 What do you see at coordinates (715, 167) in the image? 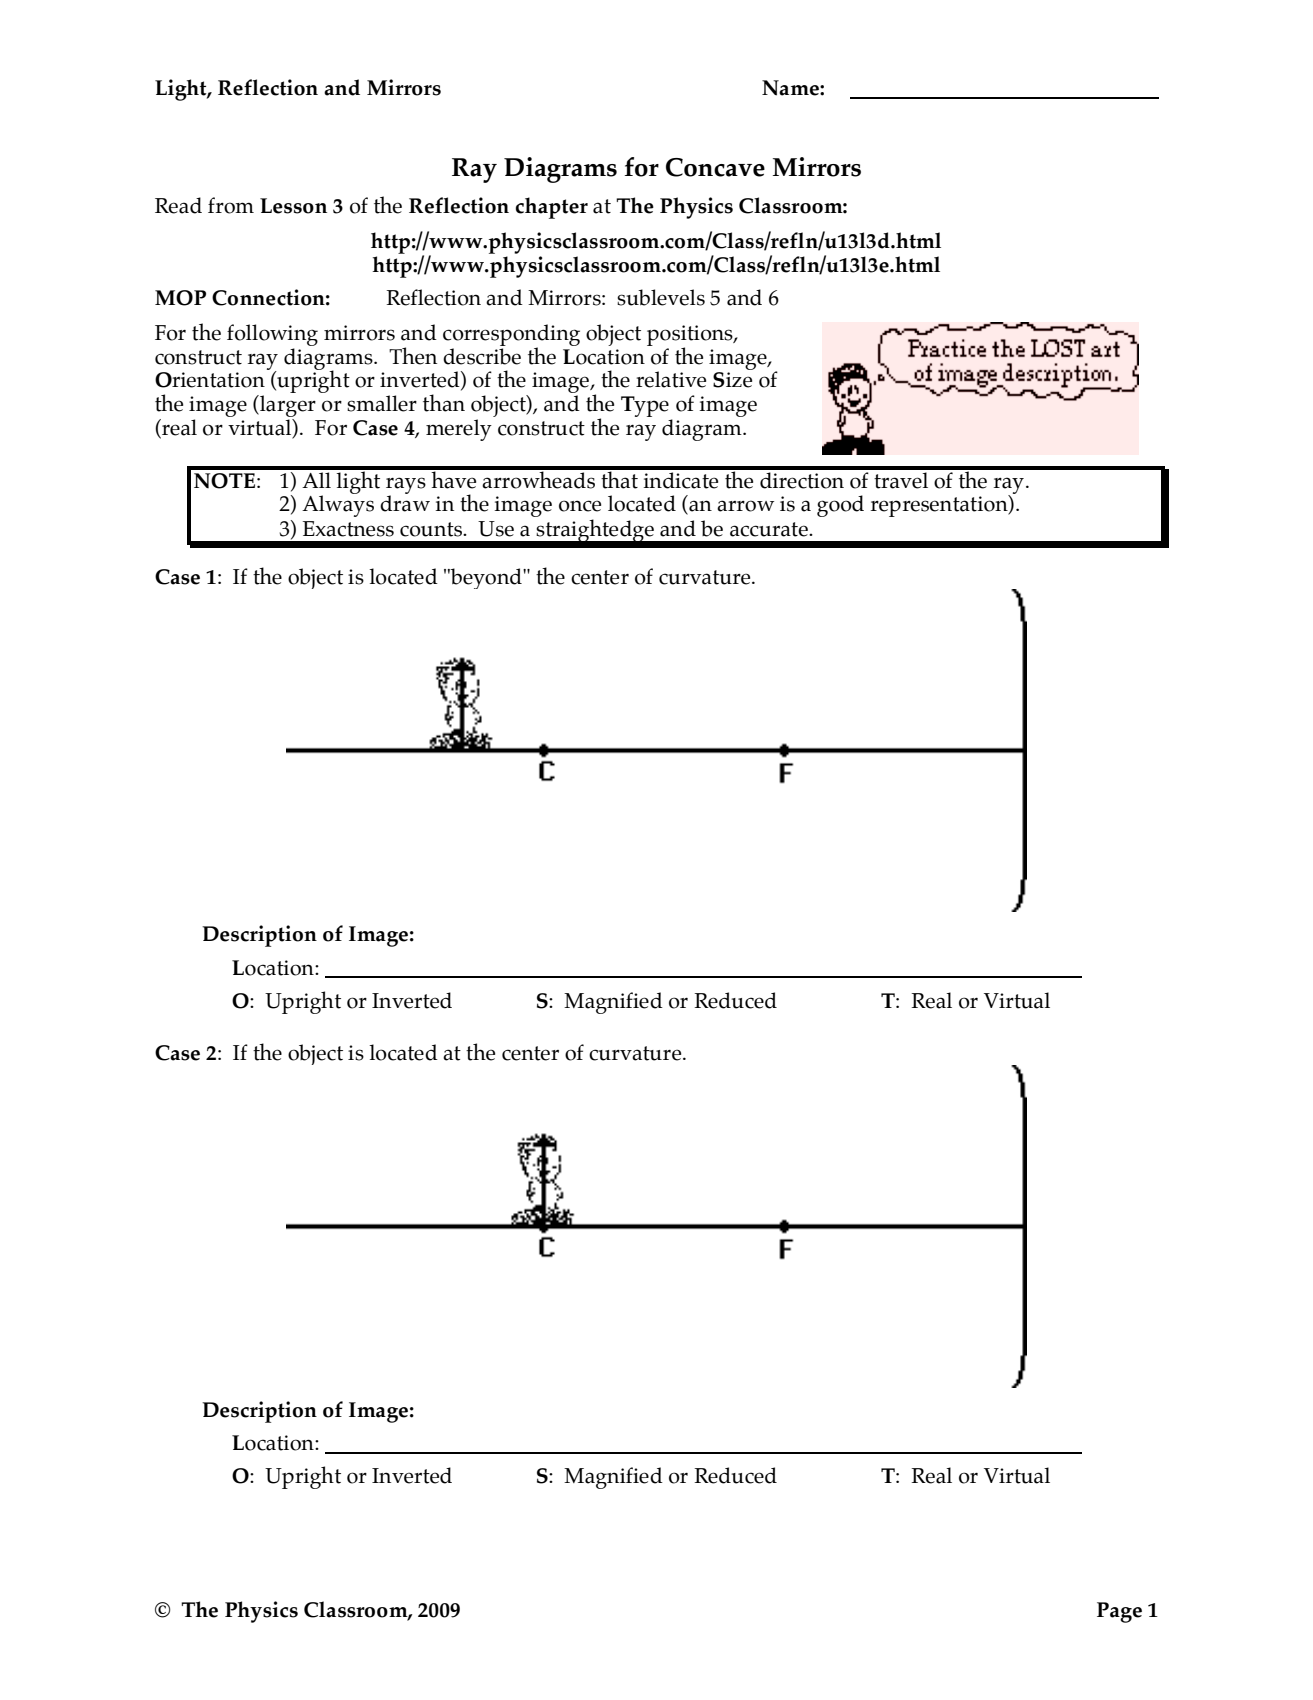
I see `Concave` at bounding box center [715, 167].
